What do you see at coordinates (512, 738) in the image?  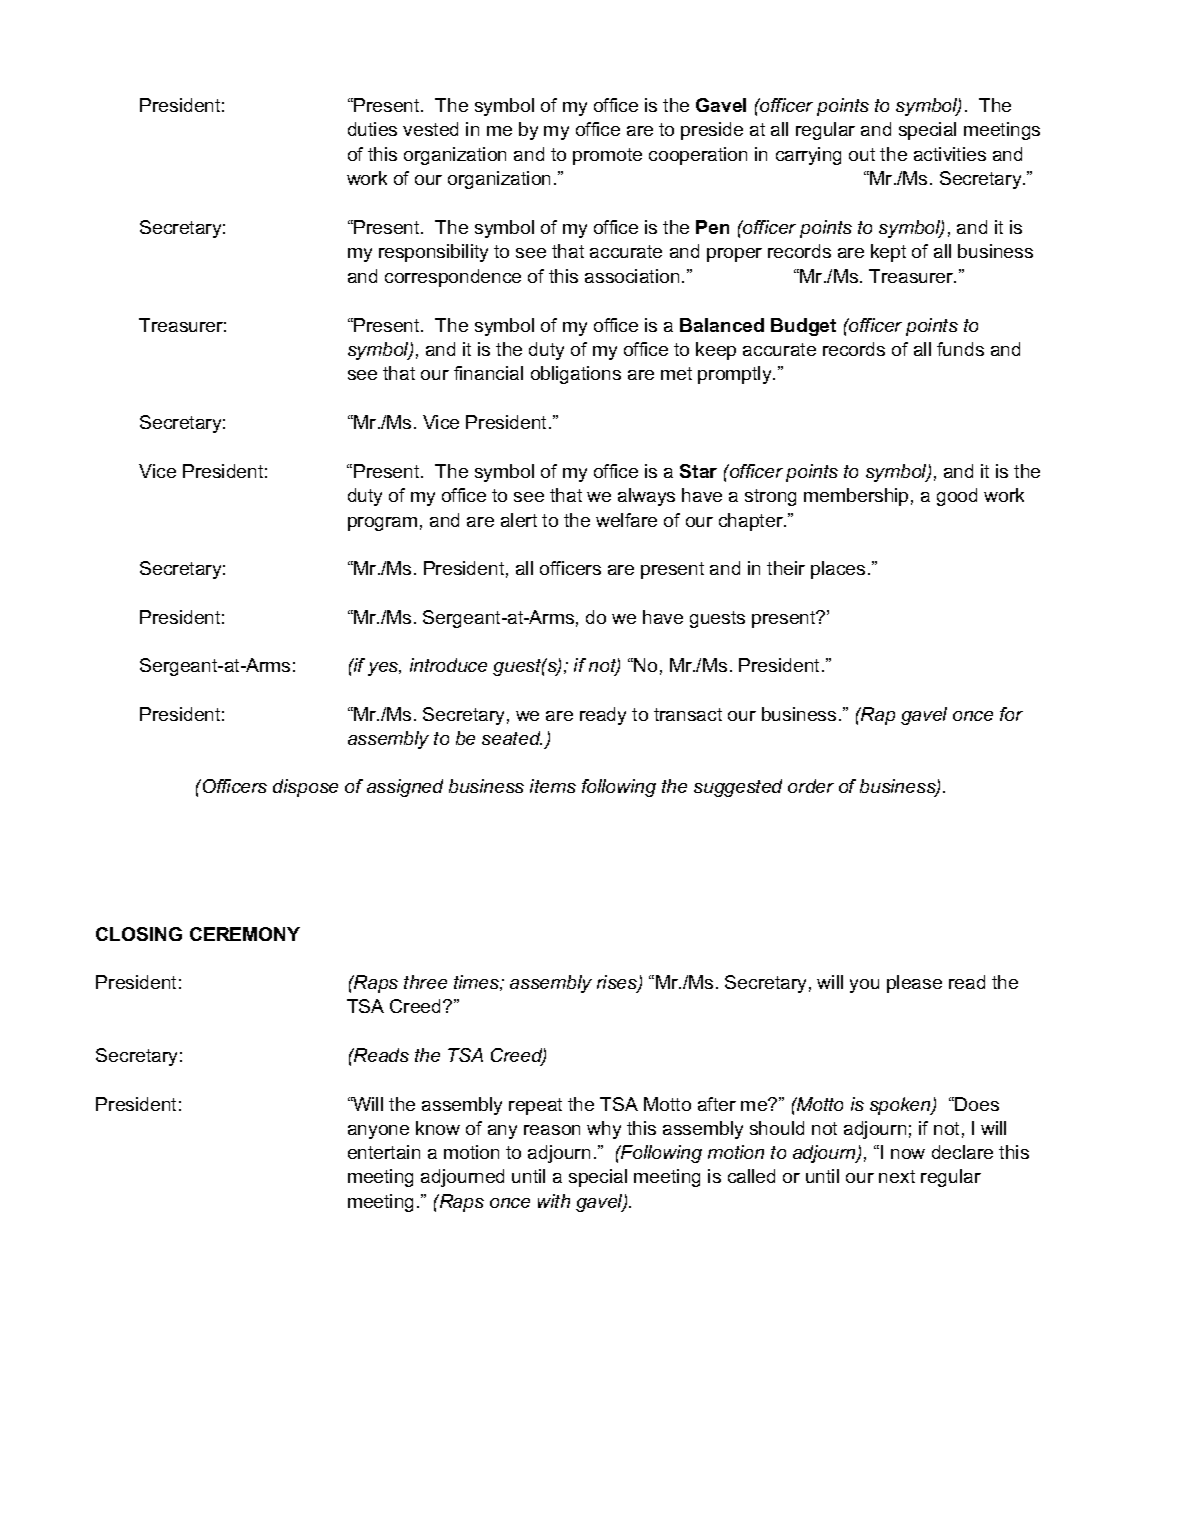 I see `seated` at bounding box center [512, 738].
